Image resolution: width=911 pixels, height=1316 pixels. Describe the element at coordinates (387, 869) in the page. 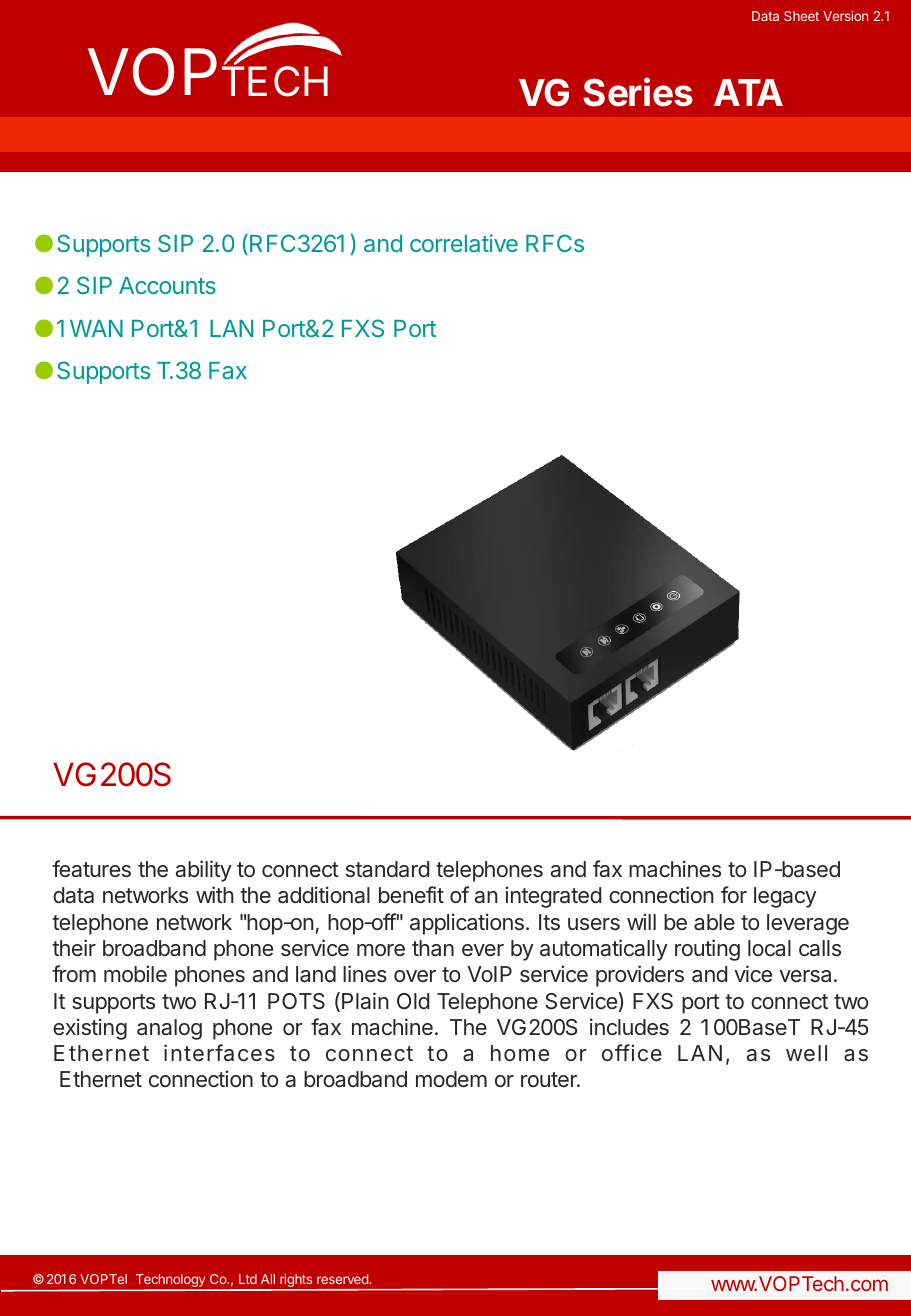

I see `standard` at that location.
